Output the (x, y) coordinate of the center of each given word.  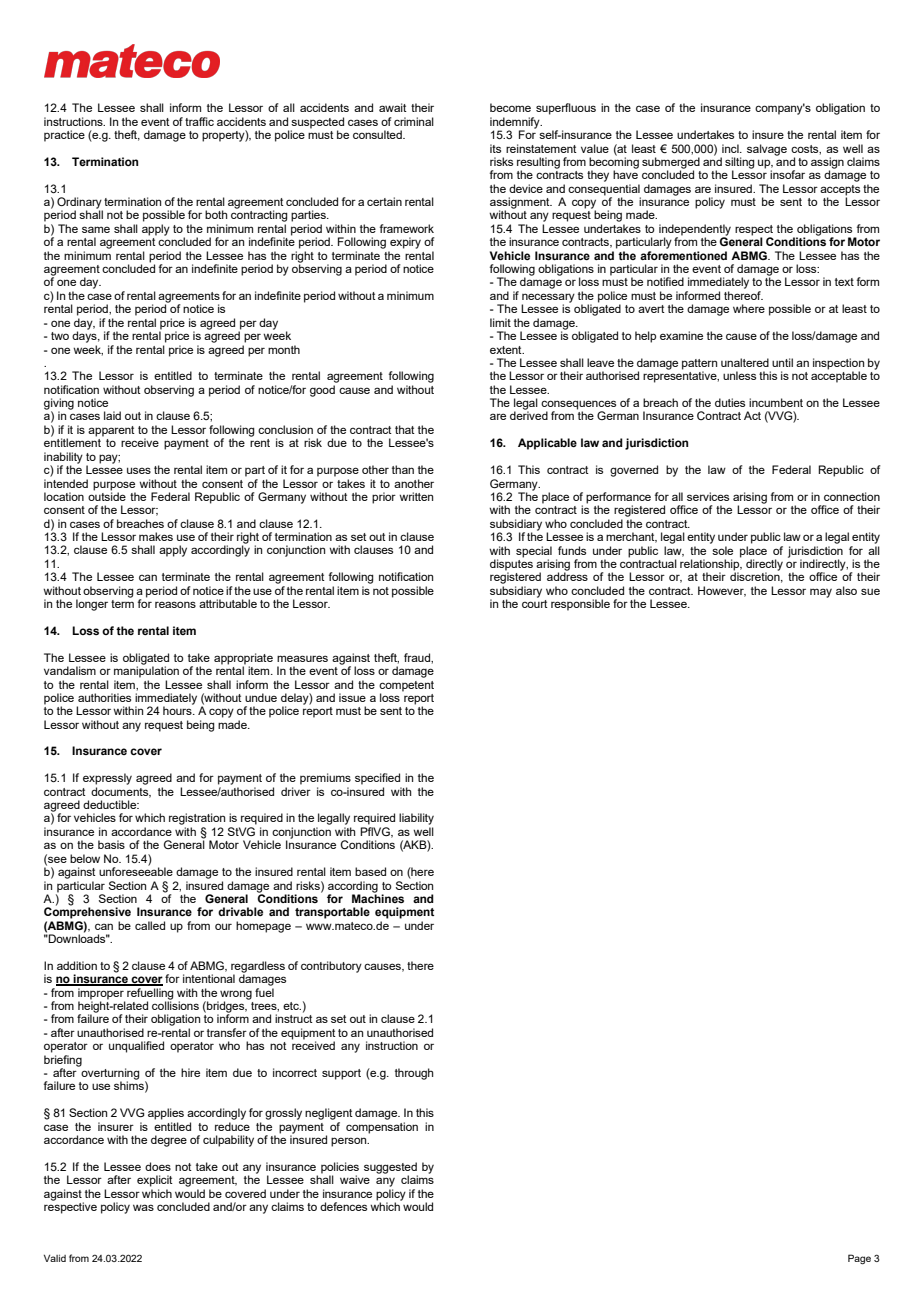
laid (112, 415)
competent (406, 686)
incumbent (776, 402)
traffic (199, 121)
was (143, 1207)
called (150, 925)
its (495, 148)
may (821, 593)
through (414, 1074)
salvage (767, 150)
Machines (378, 897)
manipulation (146, 671)
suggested (391, 1169)
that (405, 429)
